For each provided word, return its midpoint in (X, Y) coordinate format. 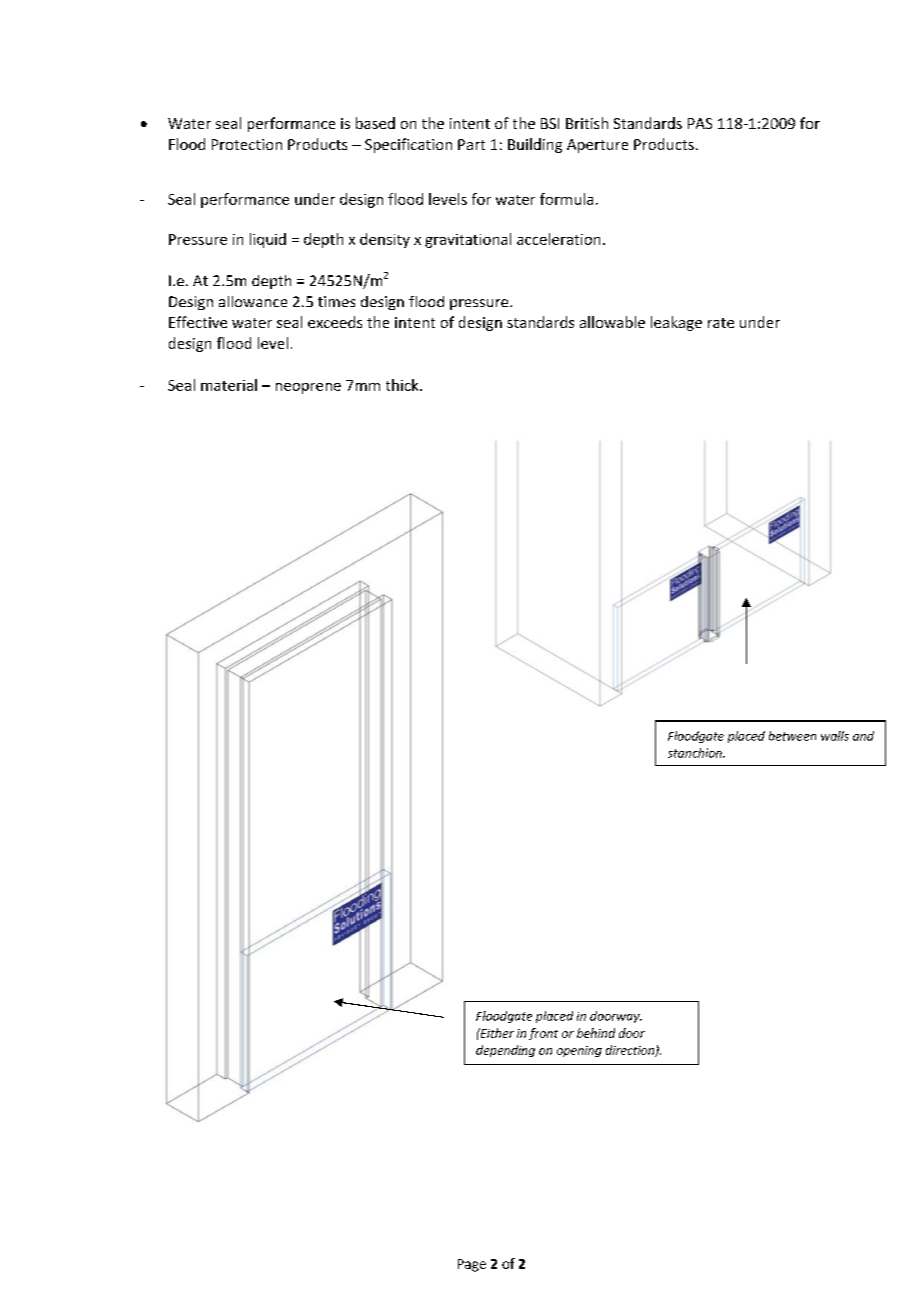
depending (505, 1051)
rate (721, 323)
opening (579, 1051)
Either (496, 1033)
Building (535, 145)
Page (472, 1265)
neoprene (308, 388)
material (229, 385)
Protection (247, 144)
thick (403, 385)
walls (835, 736)
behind (596, 1033)
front (543, 1034)
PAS (700, 123)
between (792, 736)
